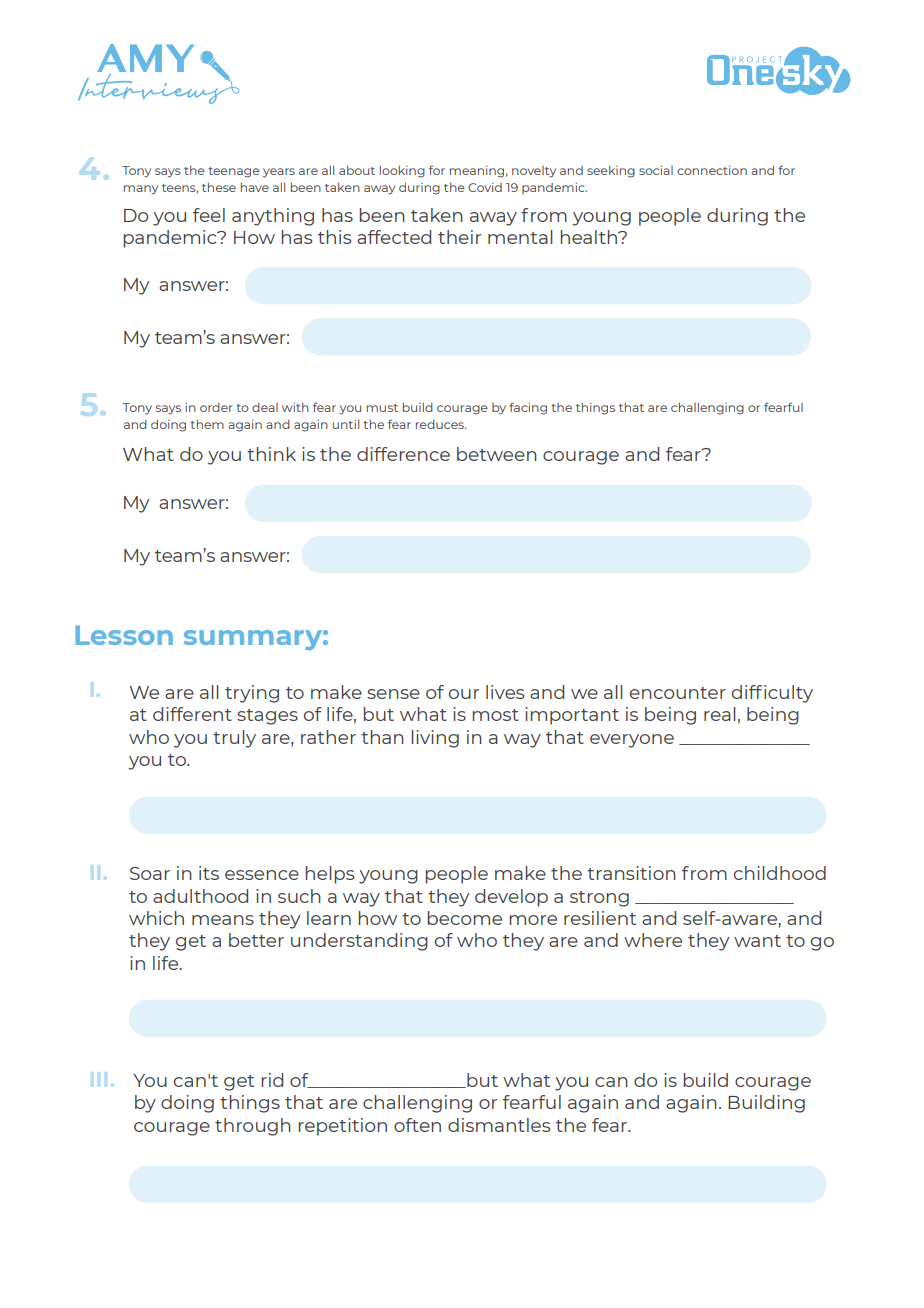 The height and width of the document is (1308, 924). Describe the element at coordinates (209, 215) in the document. I see `feel` at that location.
